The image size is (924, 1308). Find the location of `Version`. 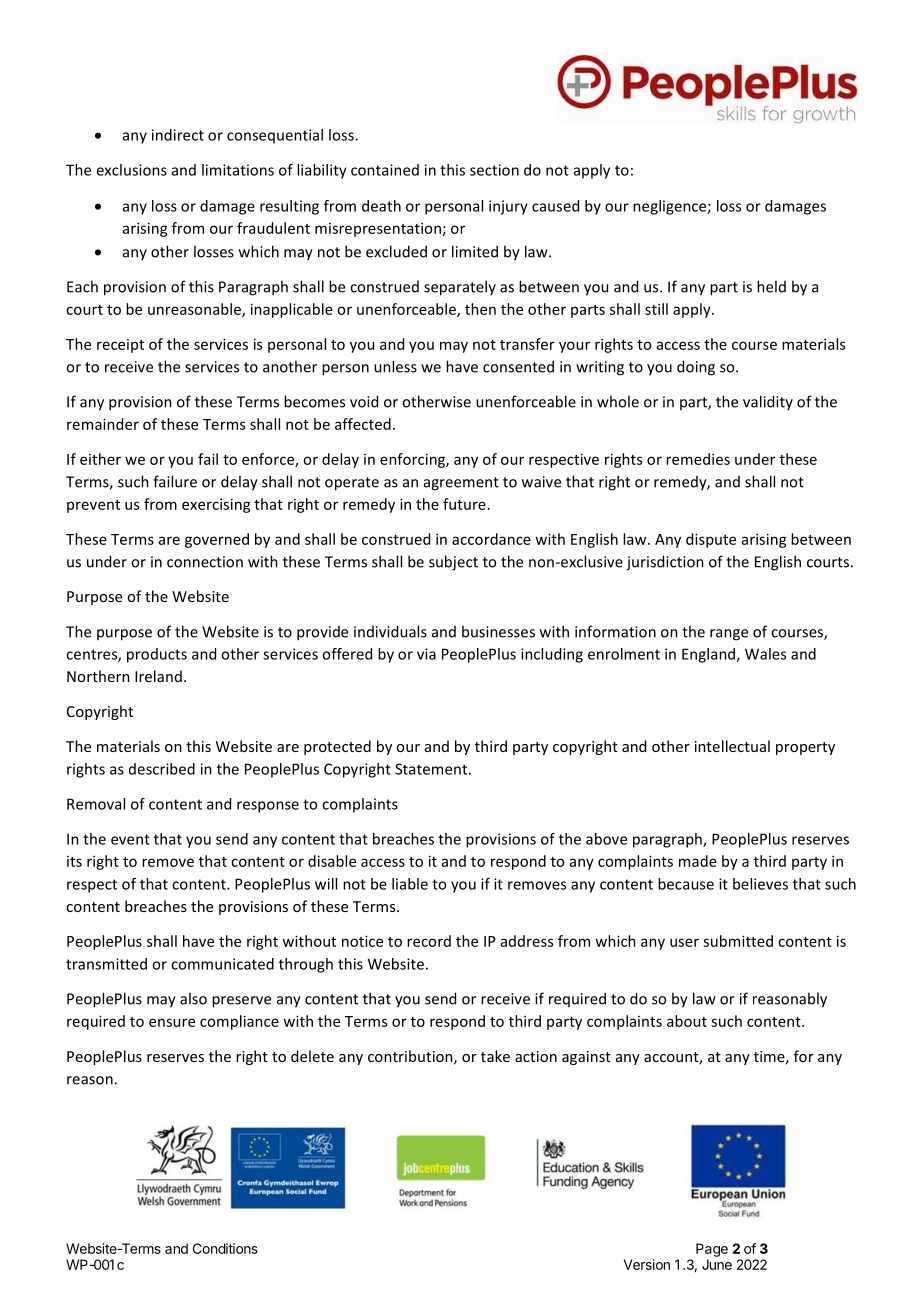

Version is located at coordinates (647, 1264).
